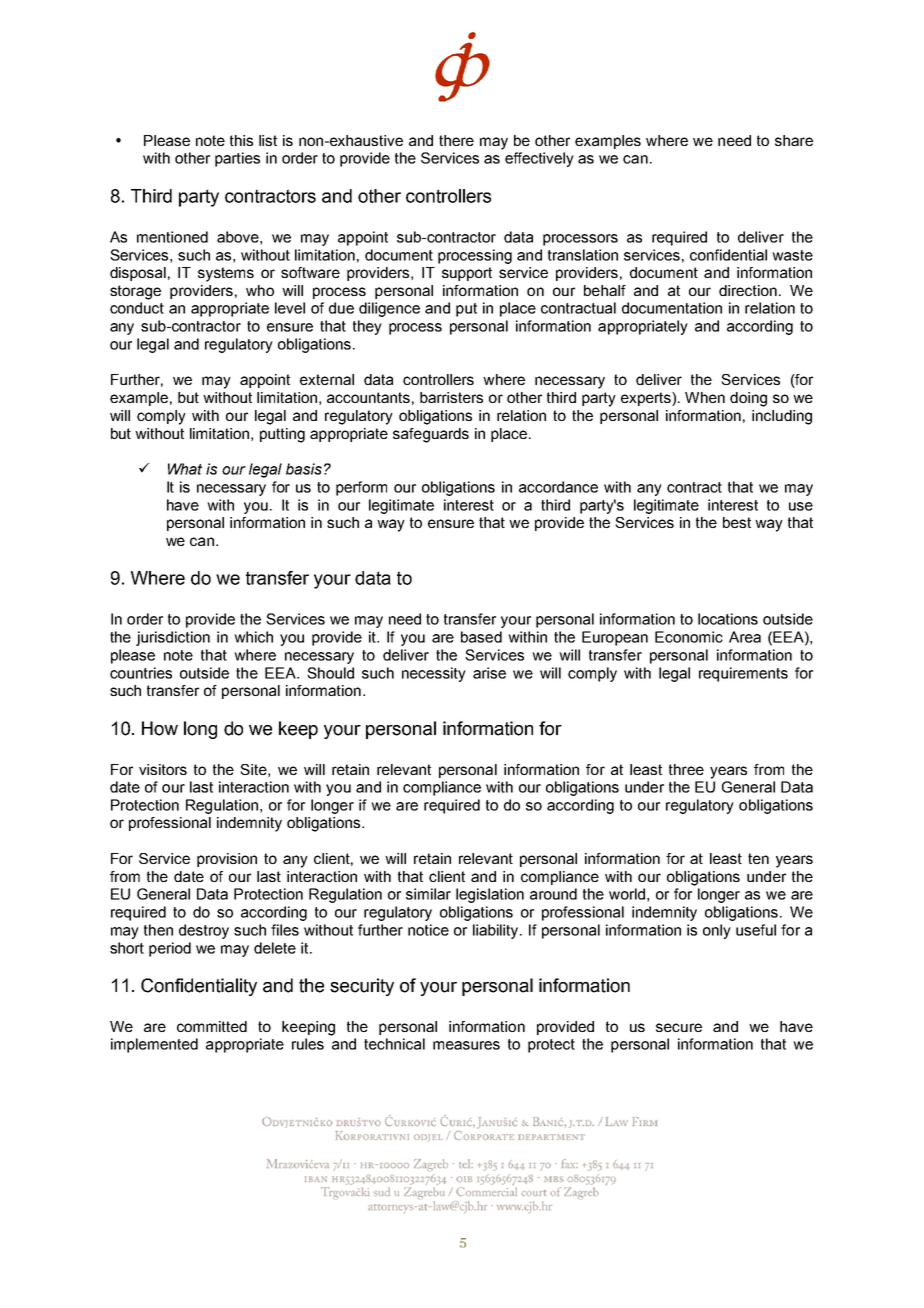  What do you see at coordinates (431, 435) in the screenshot?
I see `safeguards` at bounding box center [431, 435].
